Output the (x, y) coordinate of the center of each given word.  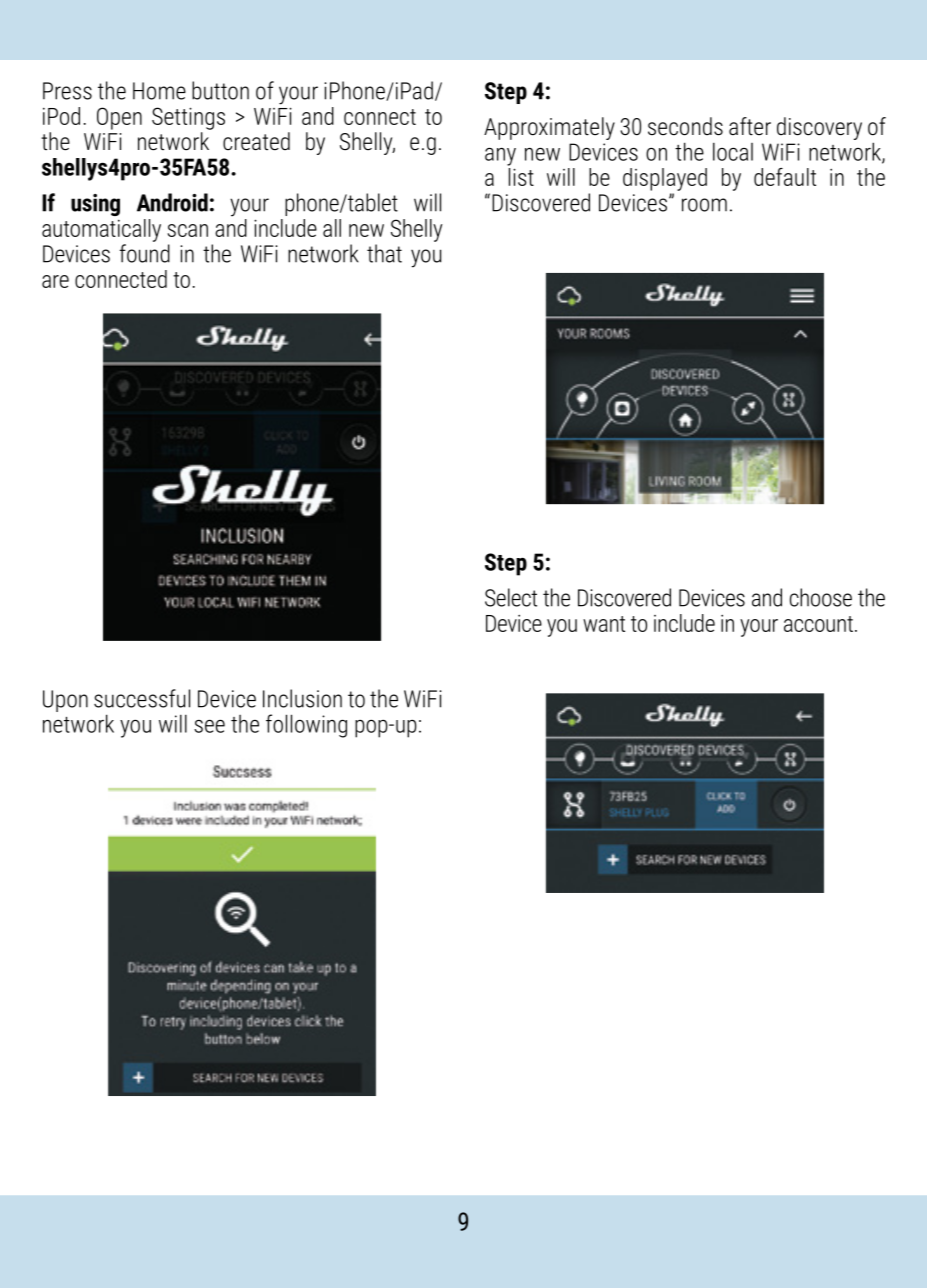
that (384, 253)
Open (119, 118)
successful (142, 698)
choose (821, 597)
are (55, 281)
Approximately (549, 128)
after (750, 126)
